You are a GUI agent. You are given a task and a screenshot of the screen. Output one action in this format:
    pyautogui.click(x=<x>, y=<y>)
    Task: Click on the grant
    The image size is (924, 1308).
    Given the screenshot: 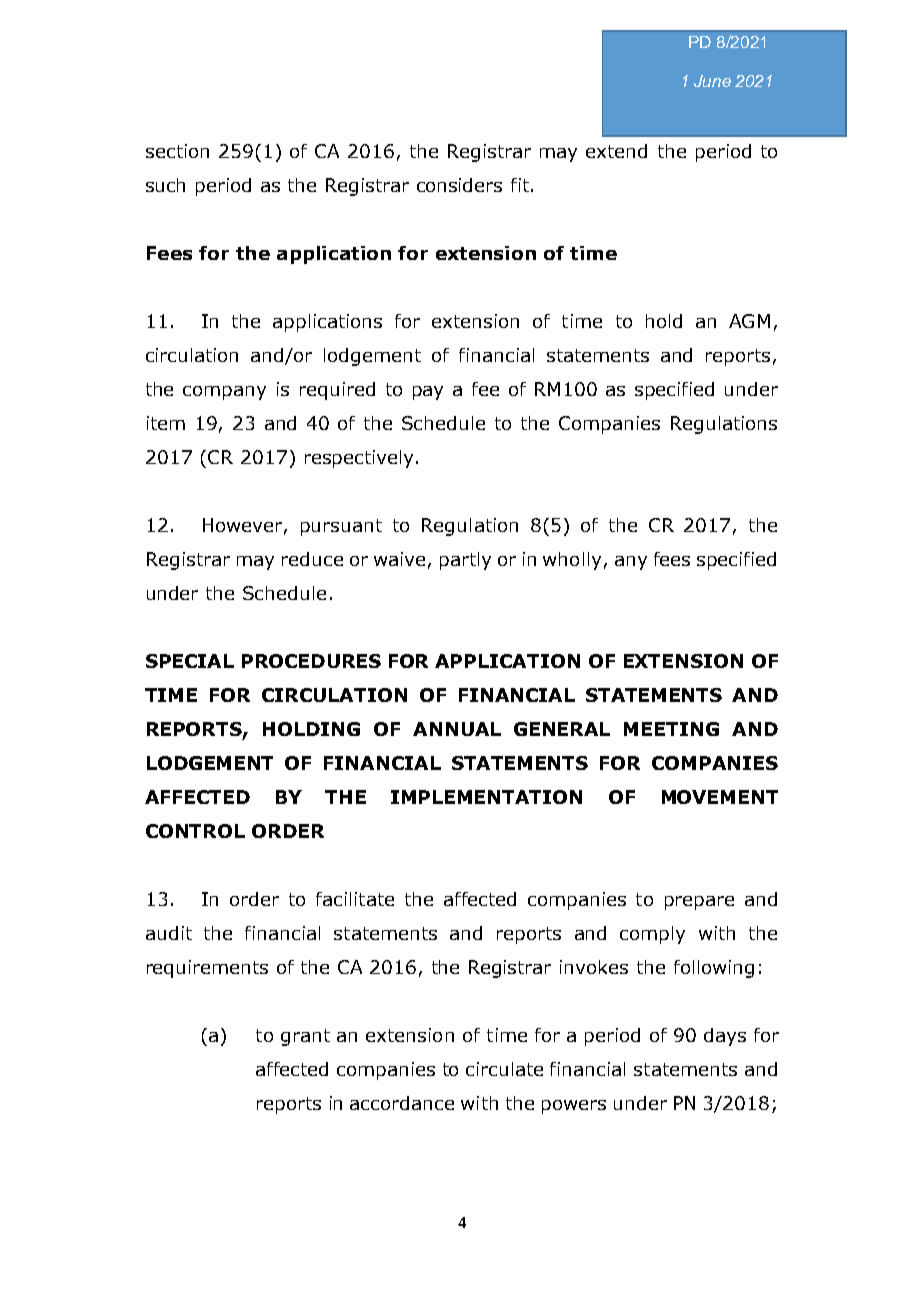 What is the action you would take?
    pyautogui.click(x=305, y=1037)
